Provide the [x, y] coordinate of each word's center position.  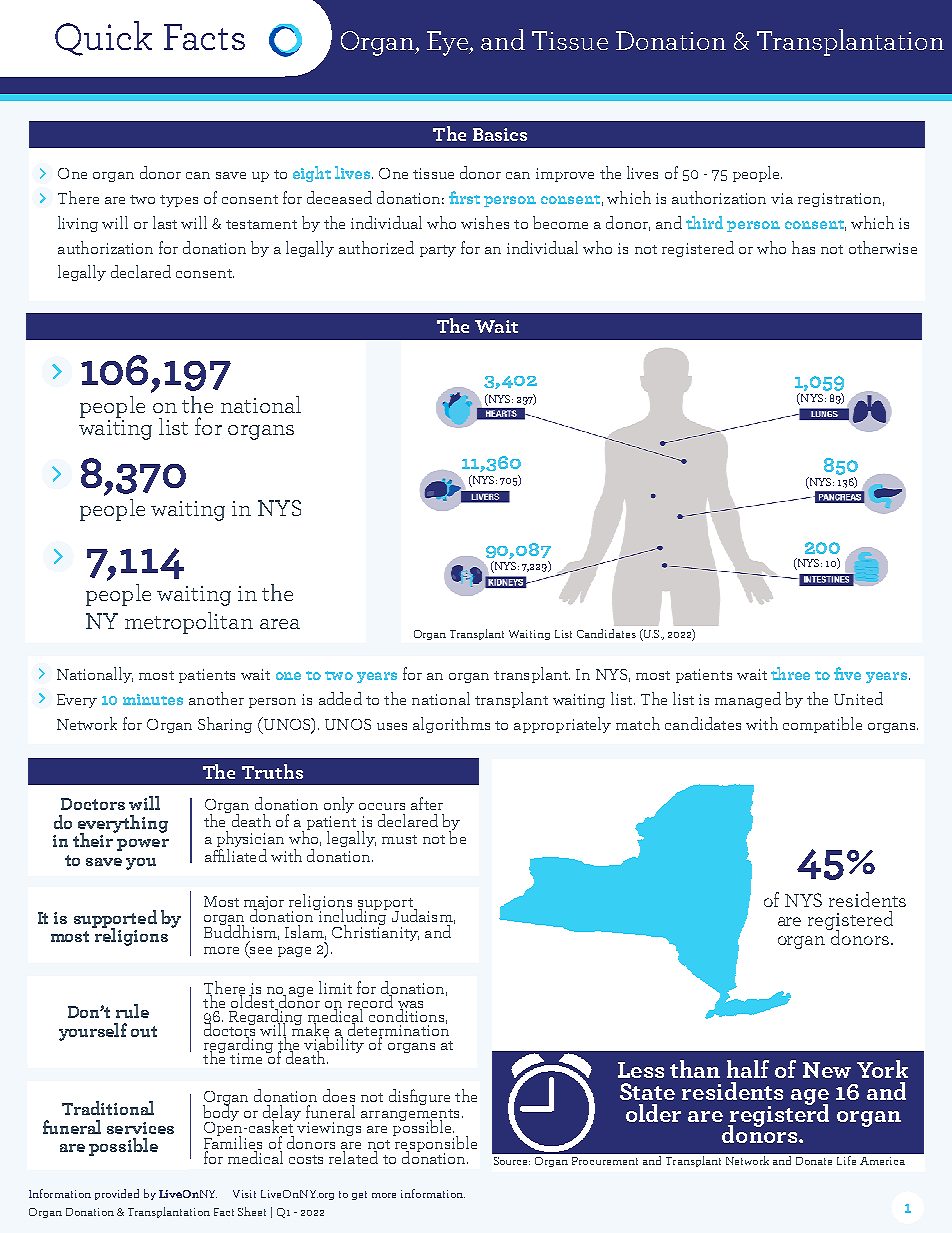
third [704, 222]
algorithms [451, 725]
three [790, 673]
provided [117, 1194]
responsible [435, 1144]
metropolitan [189, 623]
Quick [103, 38]
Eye [449, 43]
